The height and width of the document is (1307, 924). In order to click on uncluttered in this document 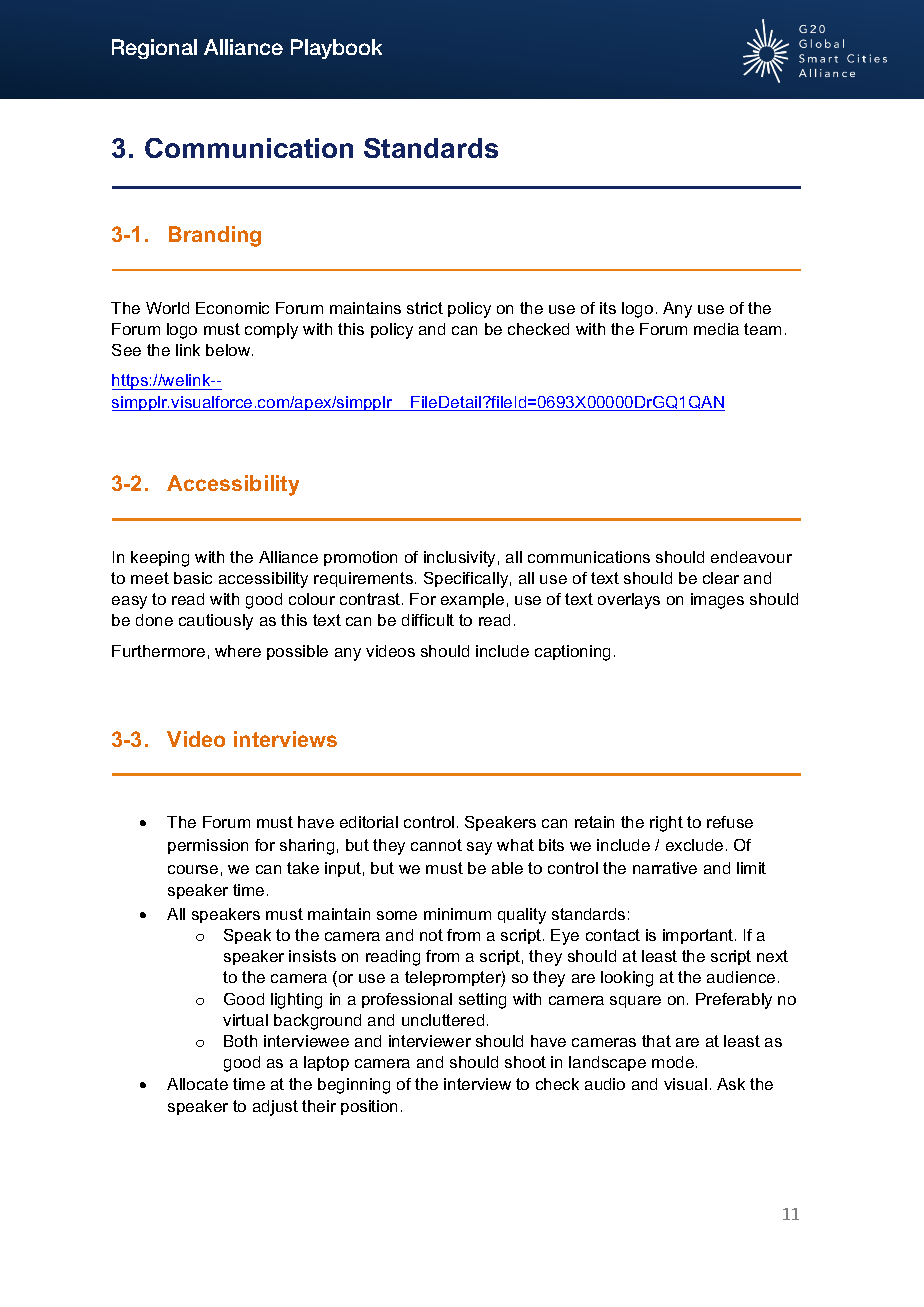, I will do `click(443, 1020)`.
